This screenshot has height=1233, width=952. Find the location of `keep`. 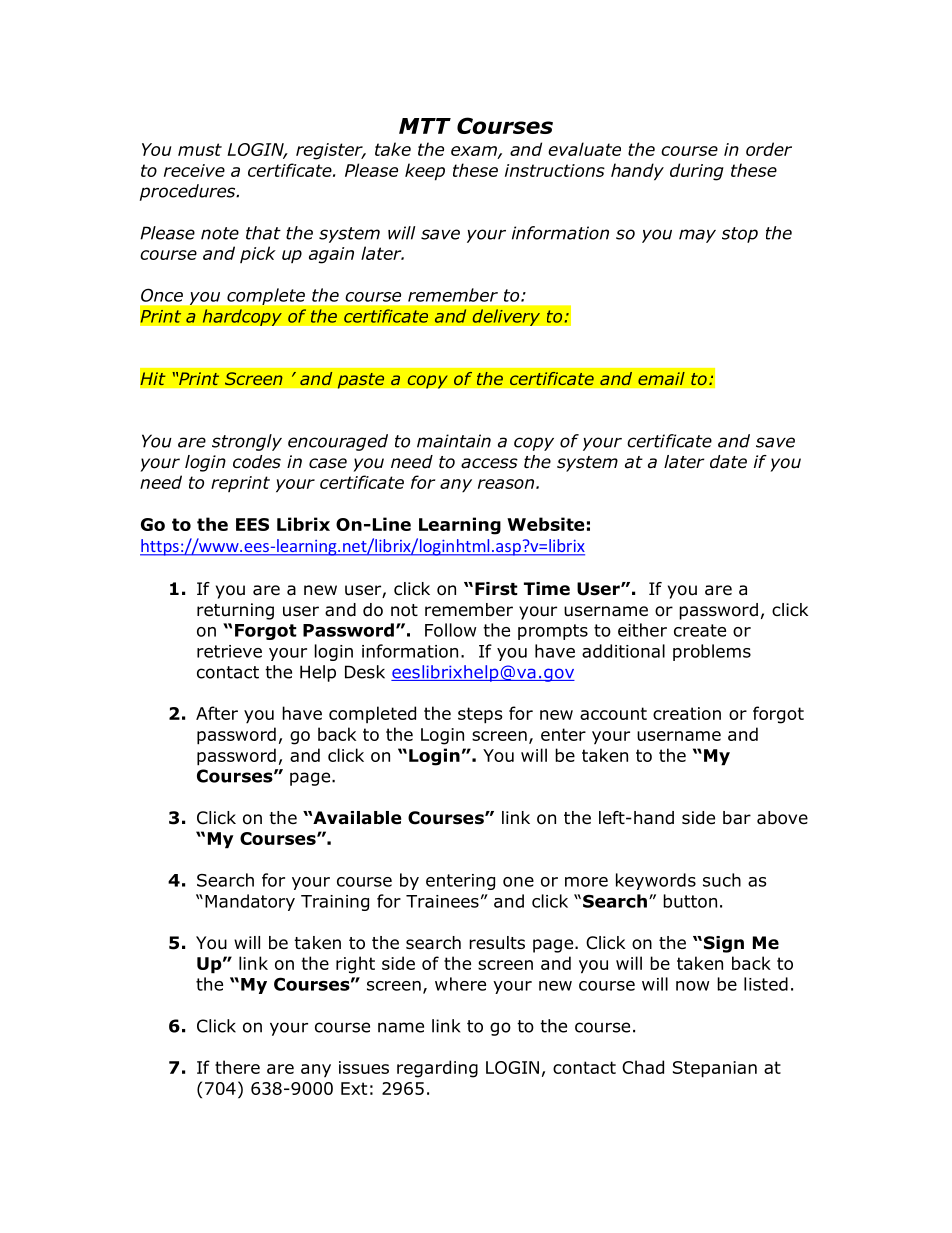

keep is located at coordinates (425, 172).
